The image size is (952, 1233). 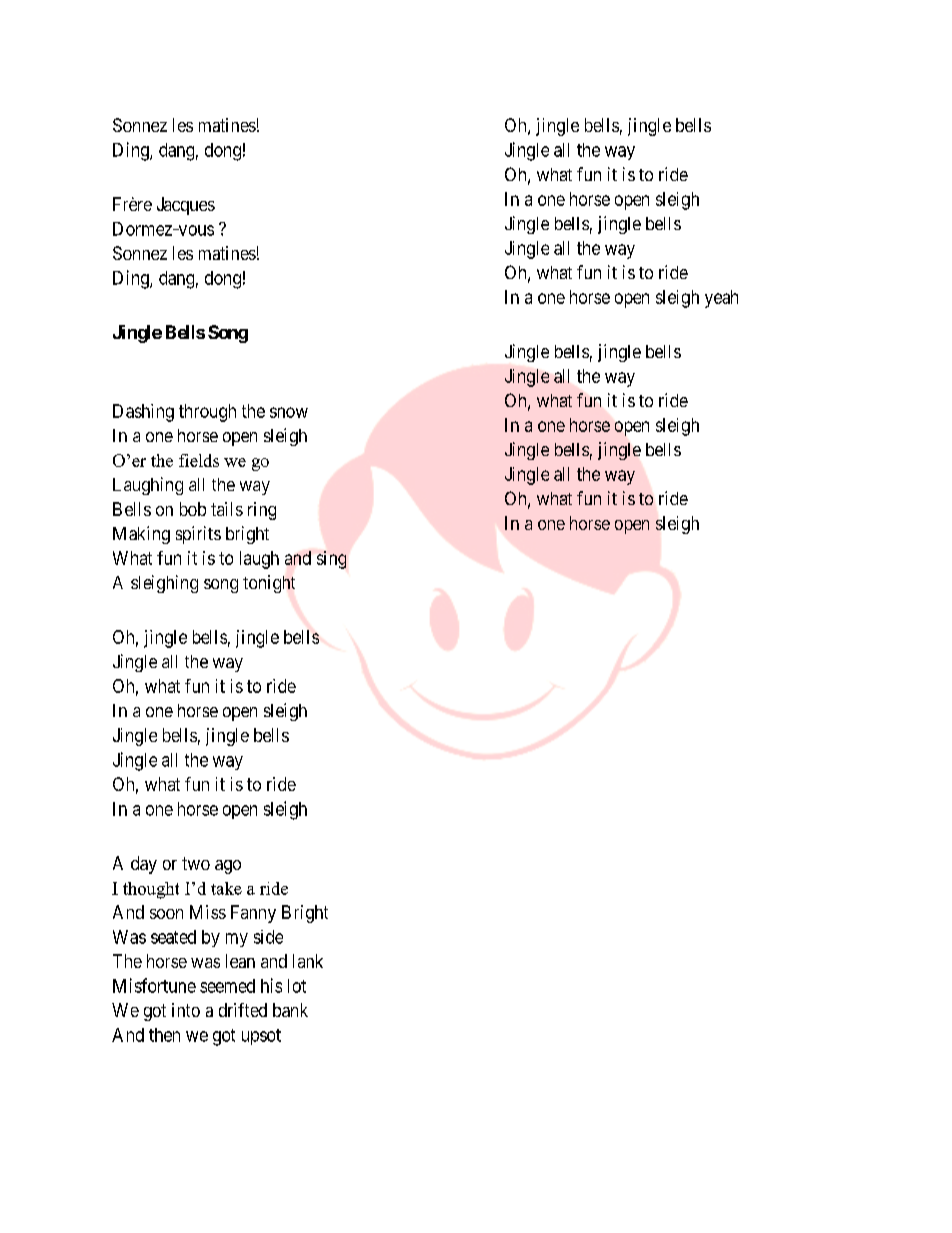 What do you see at coordinates (297, 986) in the screenshot?
I see `lot` at bounding box center [297, 986].
